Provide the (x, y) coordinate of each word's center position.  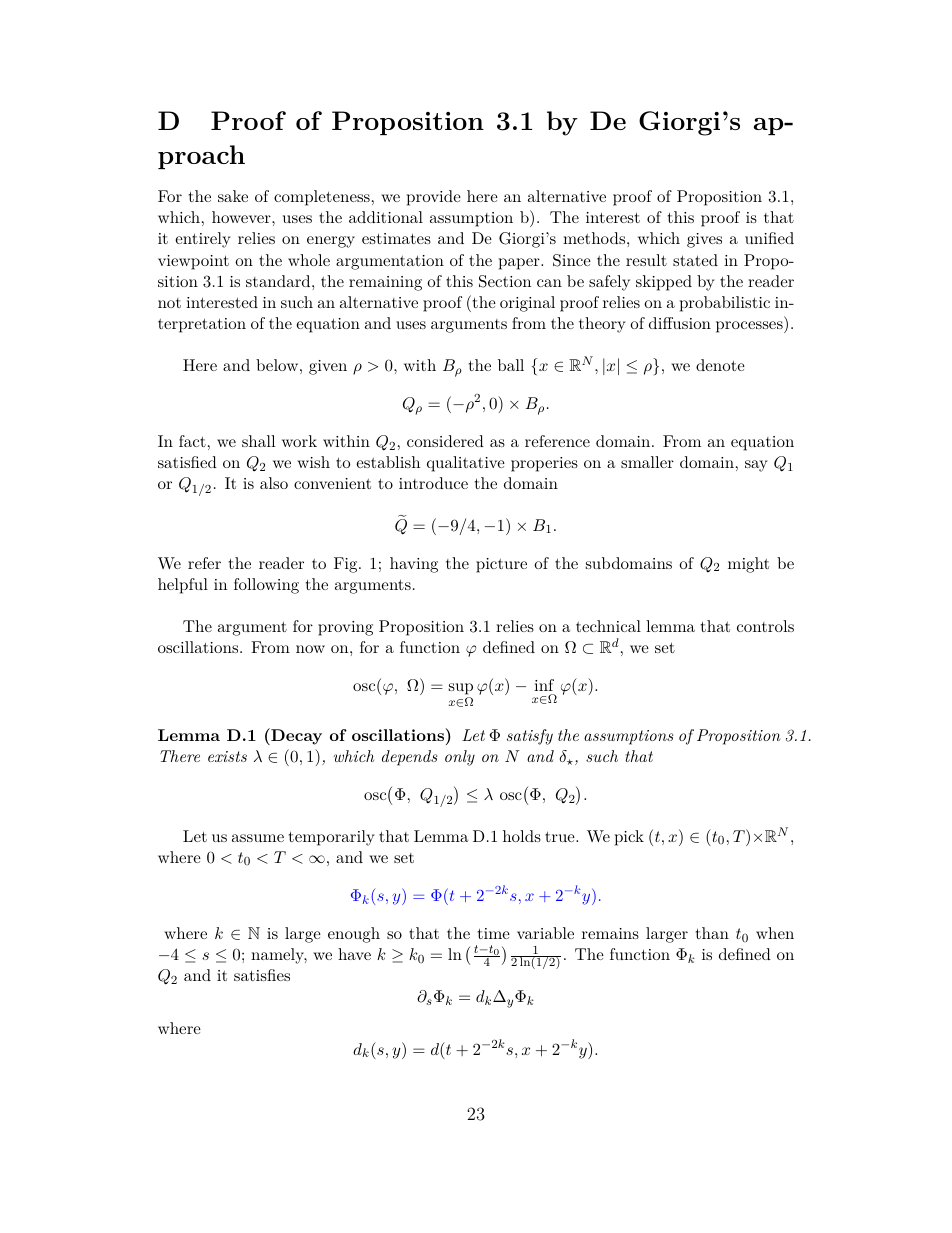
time (494, 933)
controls (765, 626)
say (756, 466)
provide (434, 198)
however (242, 217)
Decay (295, 736)
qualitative (466, 464)
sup (461, 690)
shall (258, 441)
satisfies (262, 975)
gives (704, 240)
